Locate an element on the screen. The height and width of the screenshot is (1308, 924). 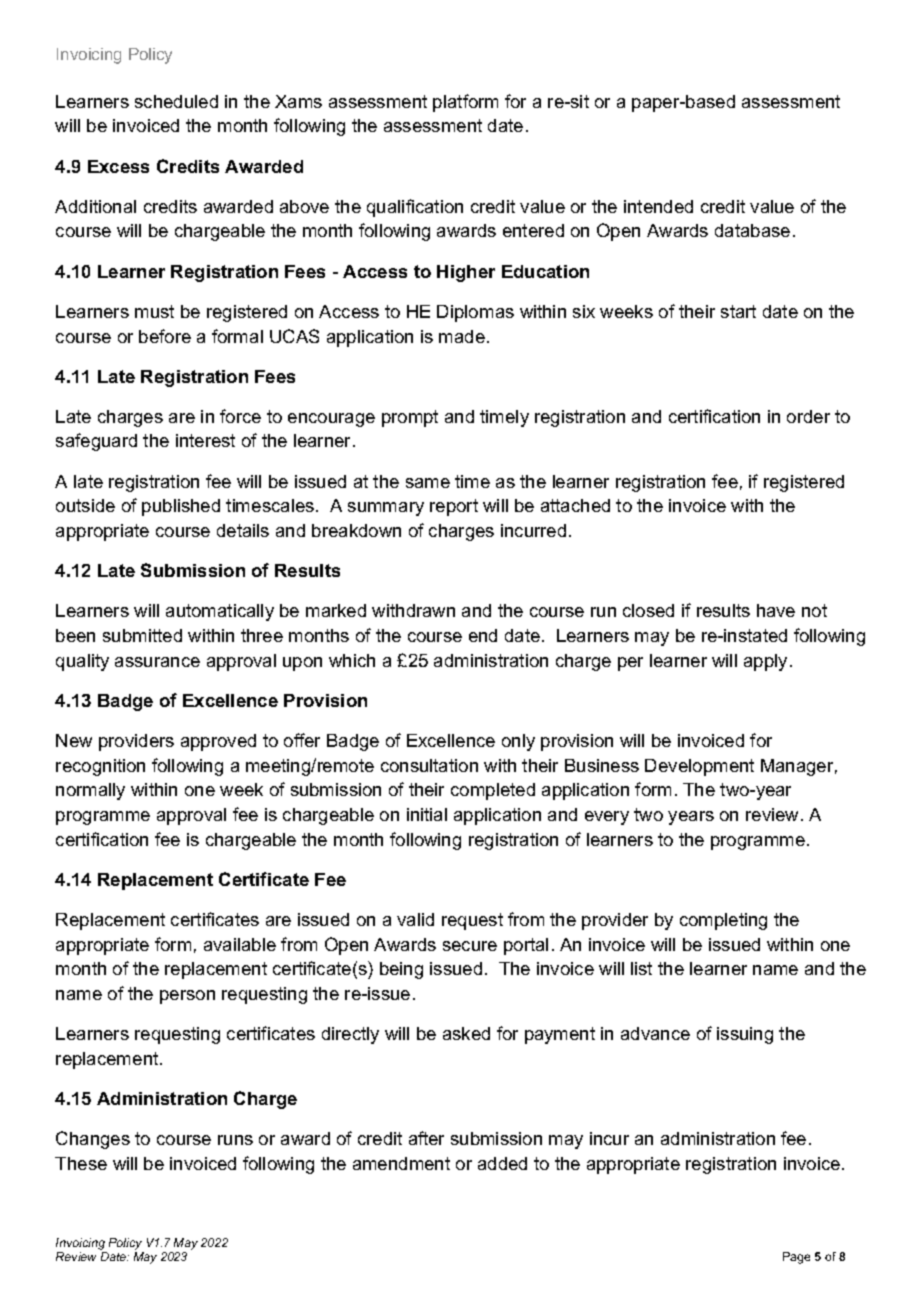
amendment is located at coordinates (401, 1163).
